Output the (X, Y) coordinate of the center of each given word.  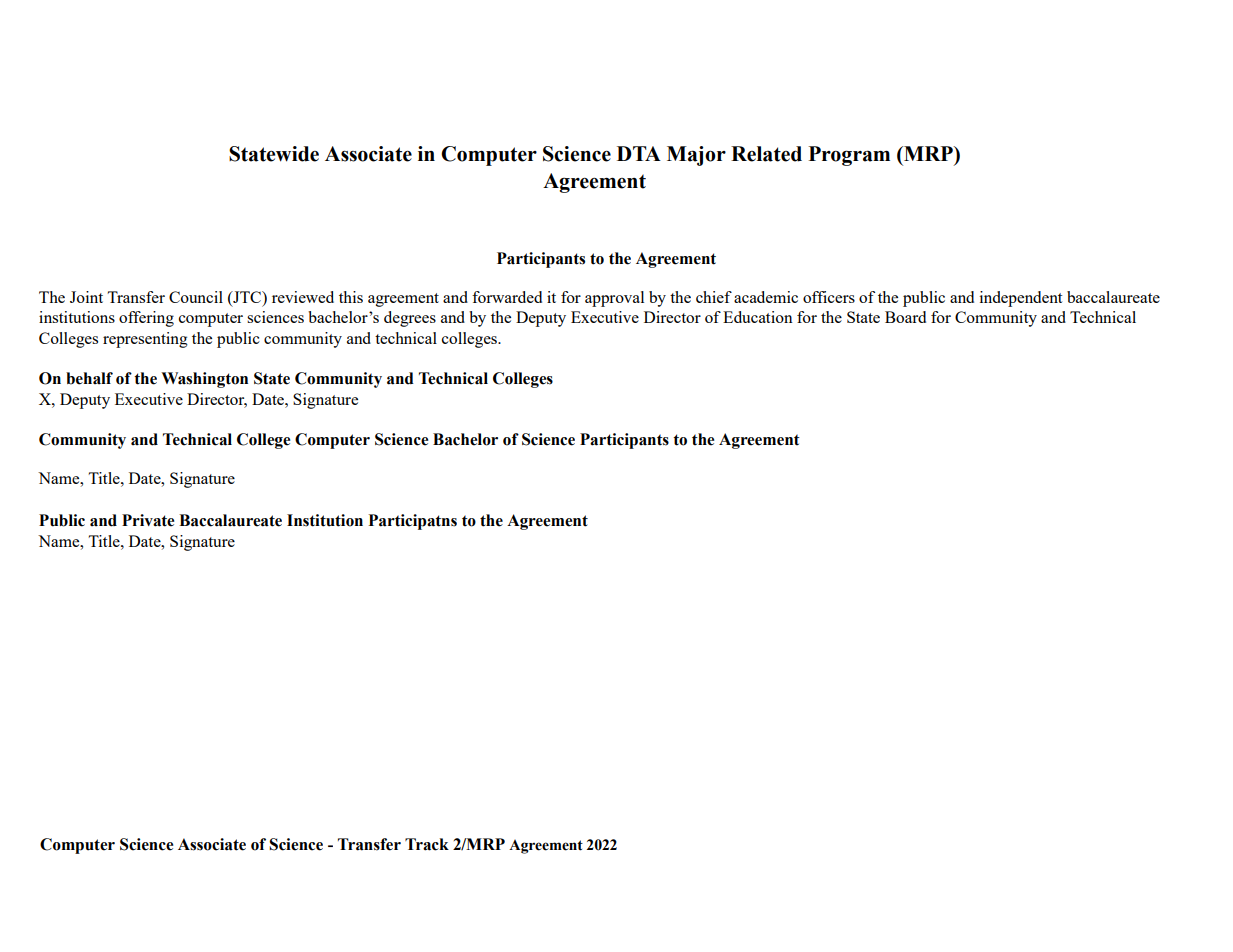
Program (849, 156)
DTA (639, 153)
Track (427, 844)
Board (905, 317)
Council (196, 297)
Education (758, 317)
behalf (89, 378)
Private (148, 520)
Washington (204, 380)
